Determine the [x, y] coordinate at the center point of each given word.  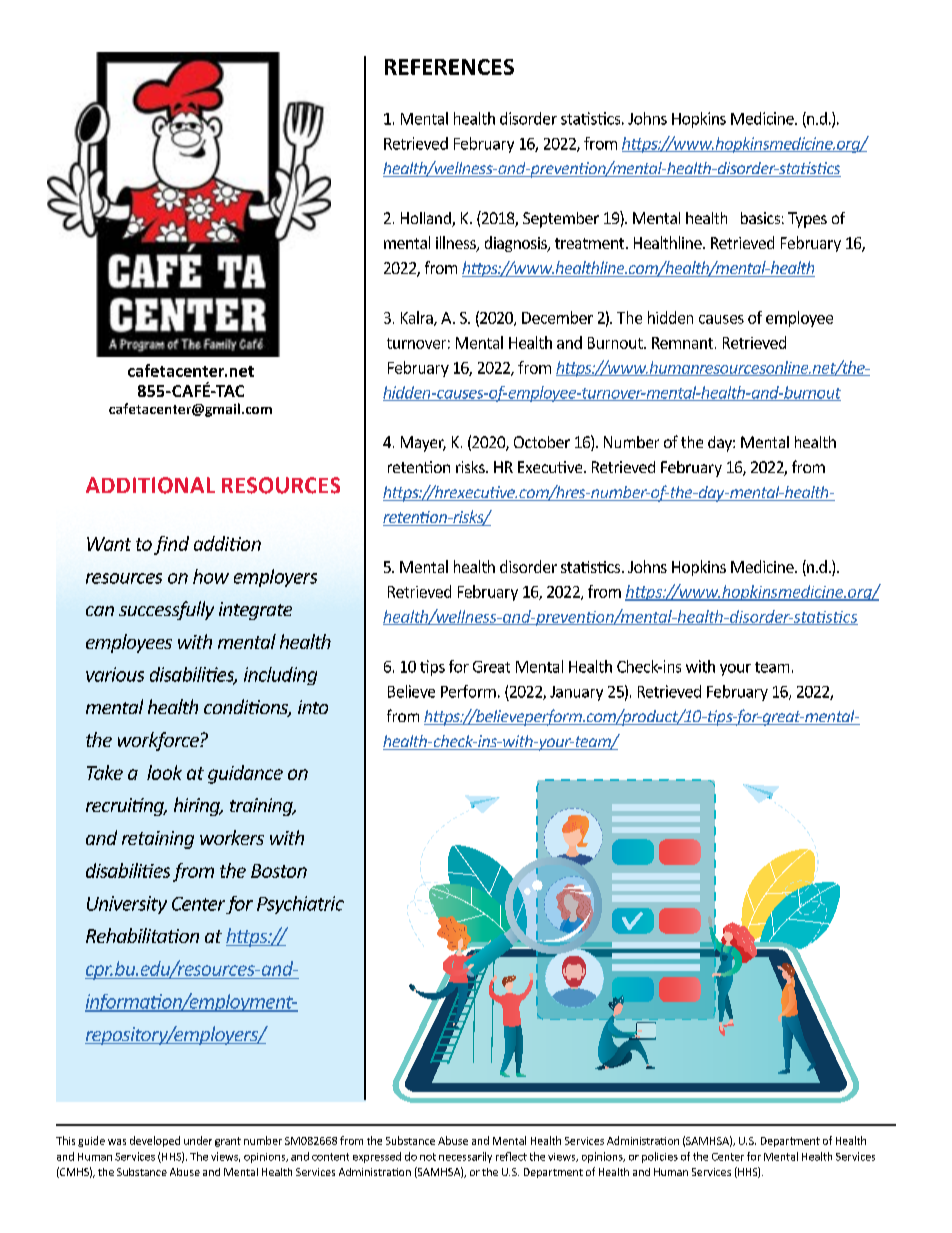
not [428, 1157]
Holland [427, 219]
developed [155, 1141]
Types [807, 220]
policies [660, 1157]
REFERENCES [449, 67]
